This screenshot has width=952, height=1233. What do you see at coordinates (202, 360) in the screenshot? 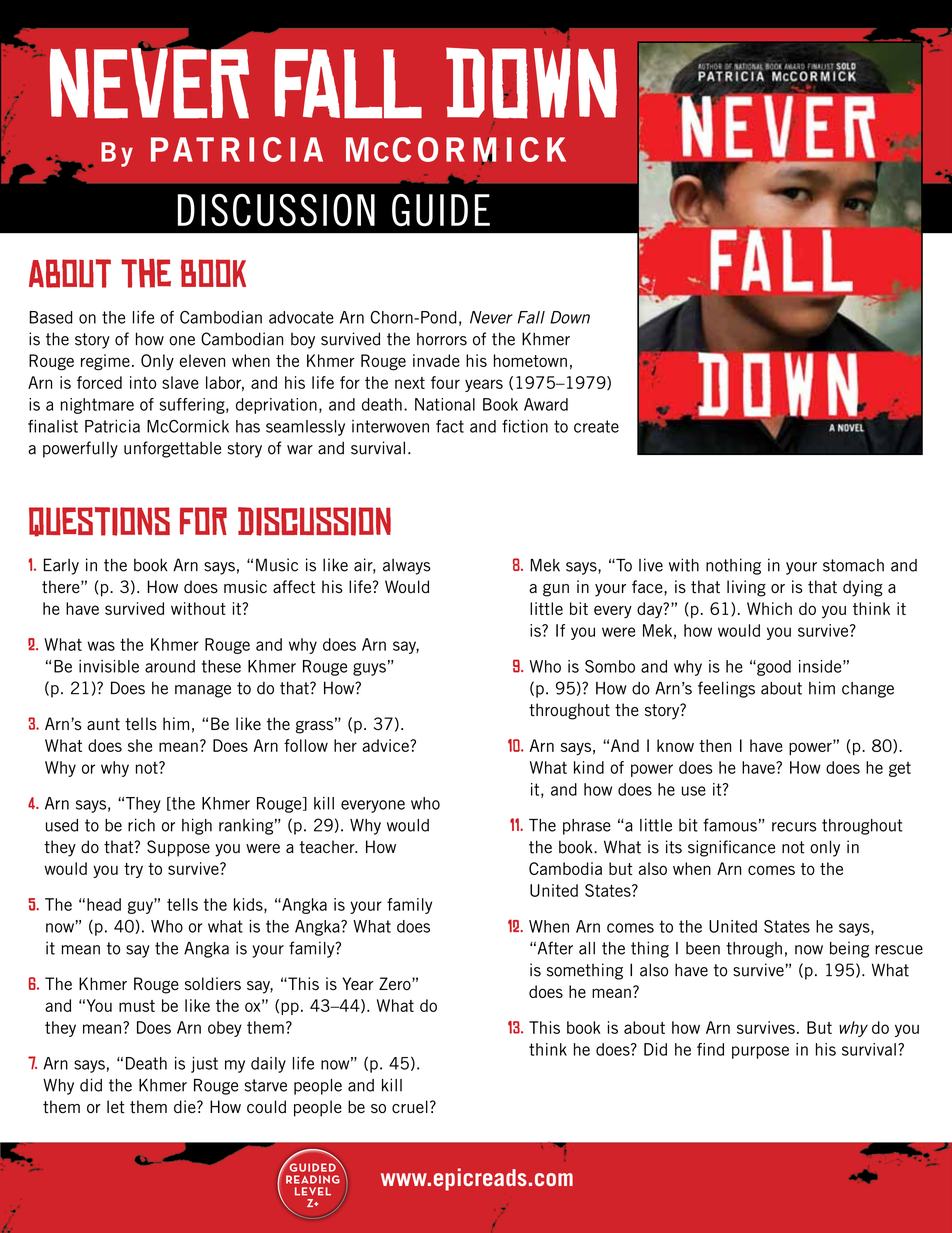
I see `eleven` at bounding box center [202, 360].
